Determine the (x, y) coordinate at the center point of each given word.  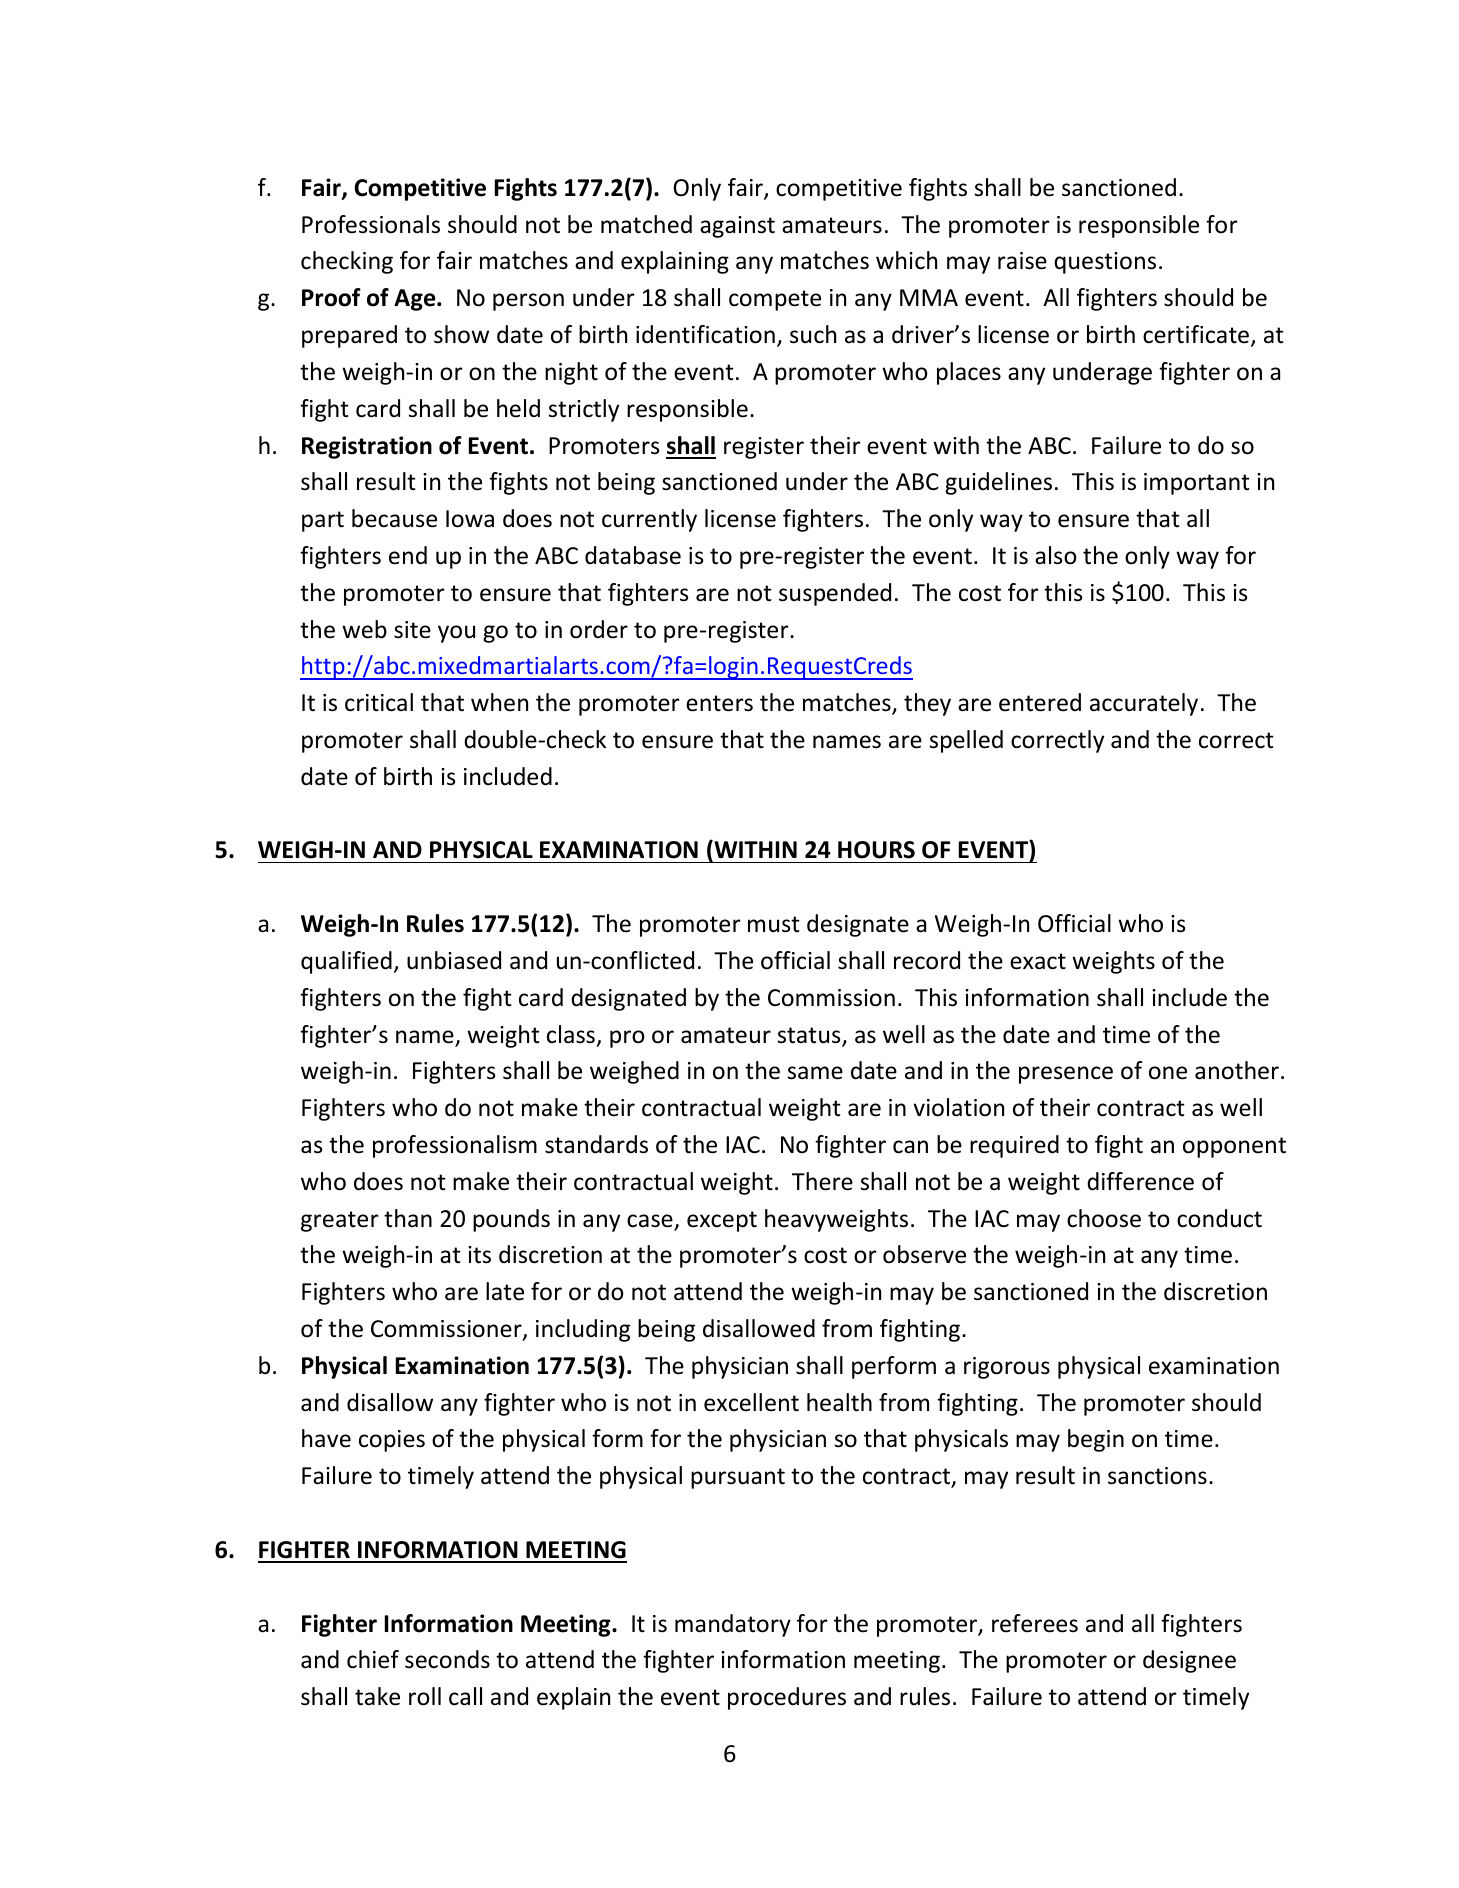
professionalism (455, 1146)
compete (775, 300)
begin (1096, 1440)
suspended (835, 594)
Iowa (470, 519)
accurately (1144, 704)
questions (1105, 263)
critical (379, 702)
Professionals (371, 224)
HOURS (876, 850)
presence (1066, 1075)
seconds (447, 1659)
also (1056, 555)
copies (392, 1441)
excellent (751, 1402)
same (815, 1073)
